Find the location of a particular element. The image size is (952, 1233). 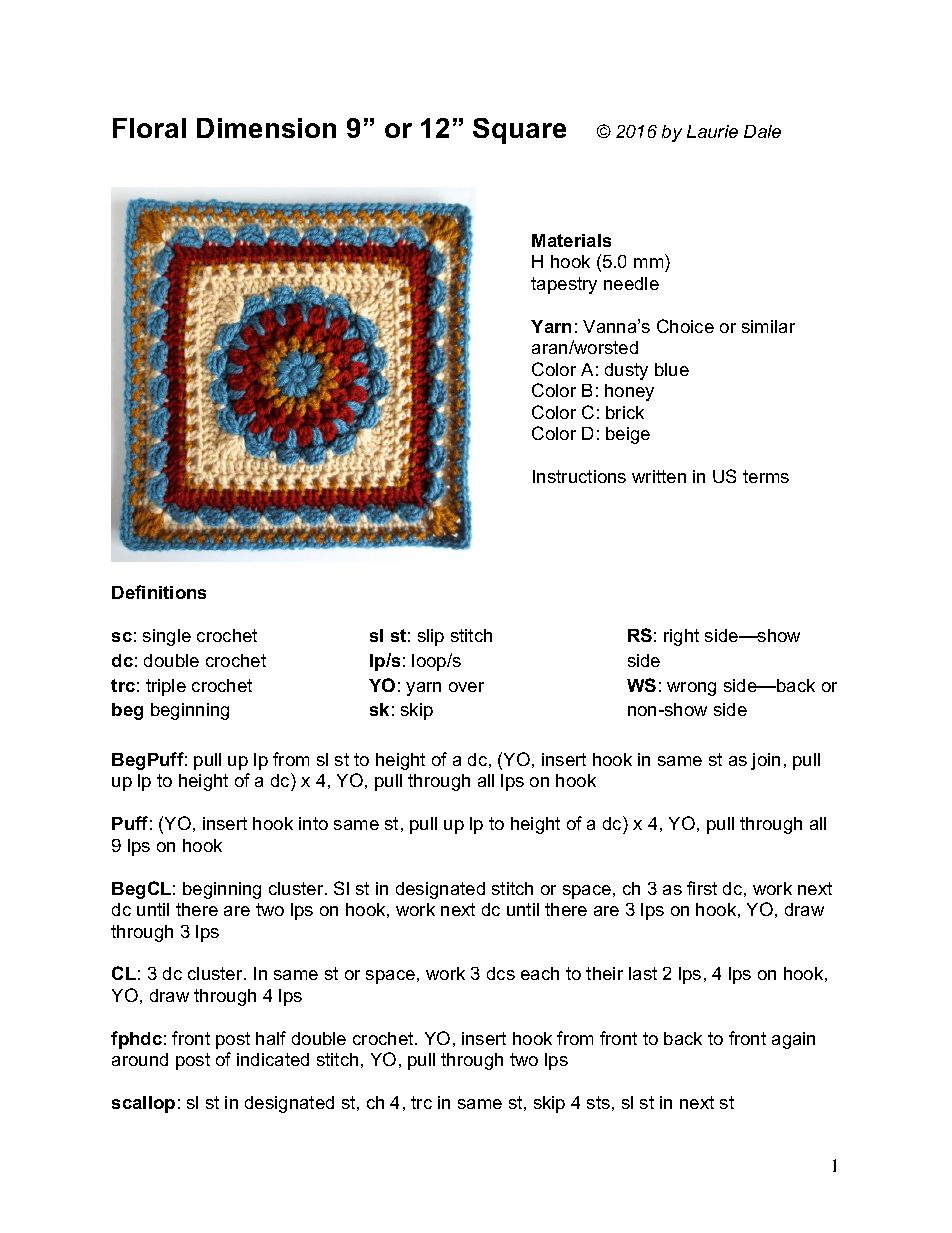

again is located at coordinates (793, 1040).
